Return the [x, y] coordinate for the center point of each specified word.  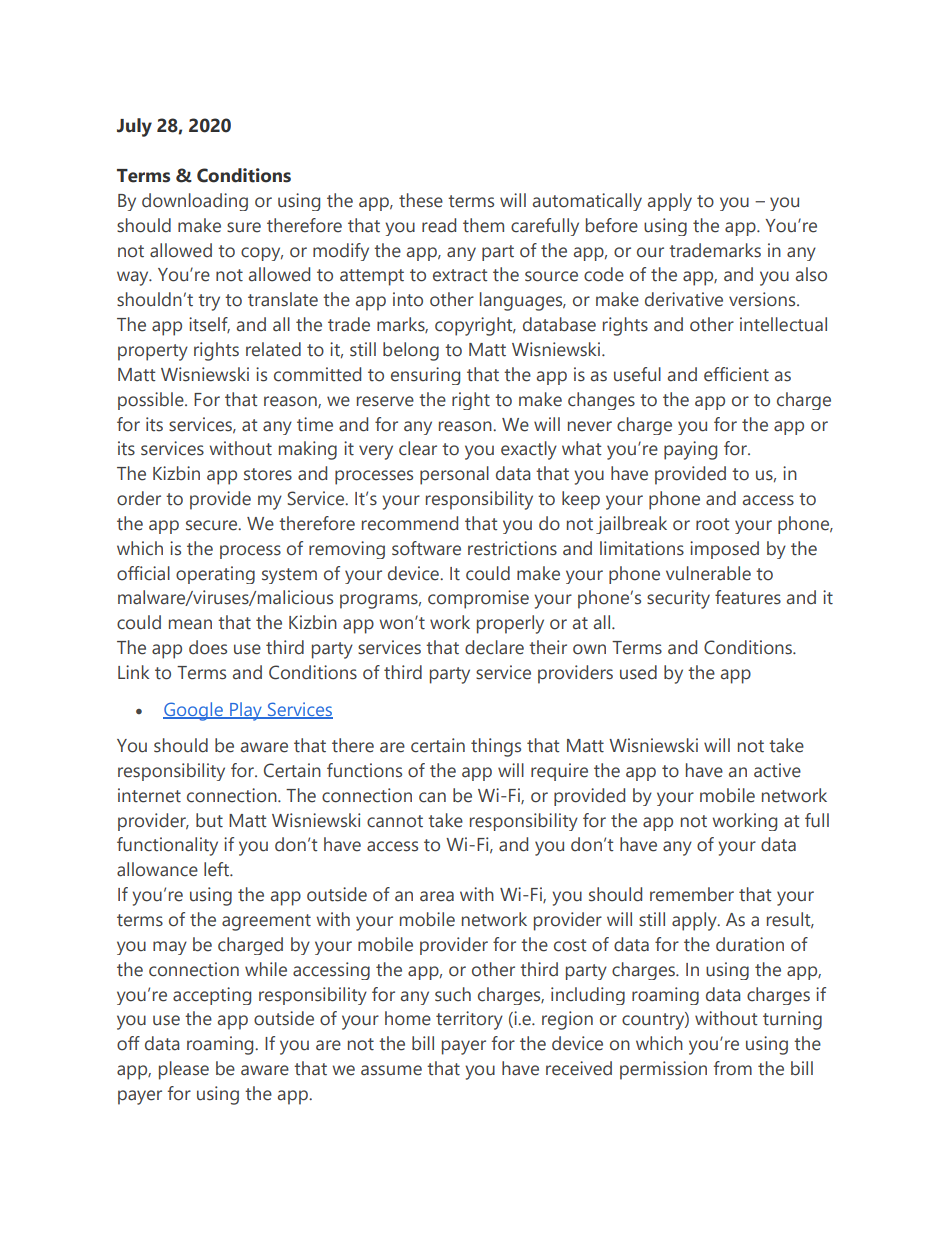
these [421, 200]
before [612, 225]
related [273, 349]
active [777, 770]
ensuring [425, 376]
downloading [195, 202]
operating [215, 575]
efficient [736, 374]
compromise [478, 599]
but [209, 820]
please [184, 1070]
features [748, 597]
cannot [395, 821]
